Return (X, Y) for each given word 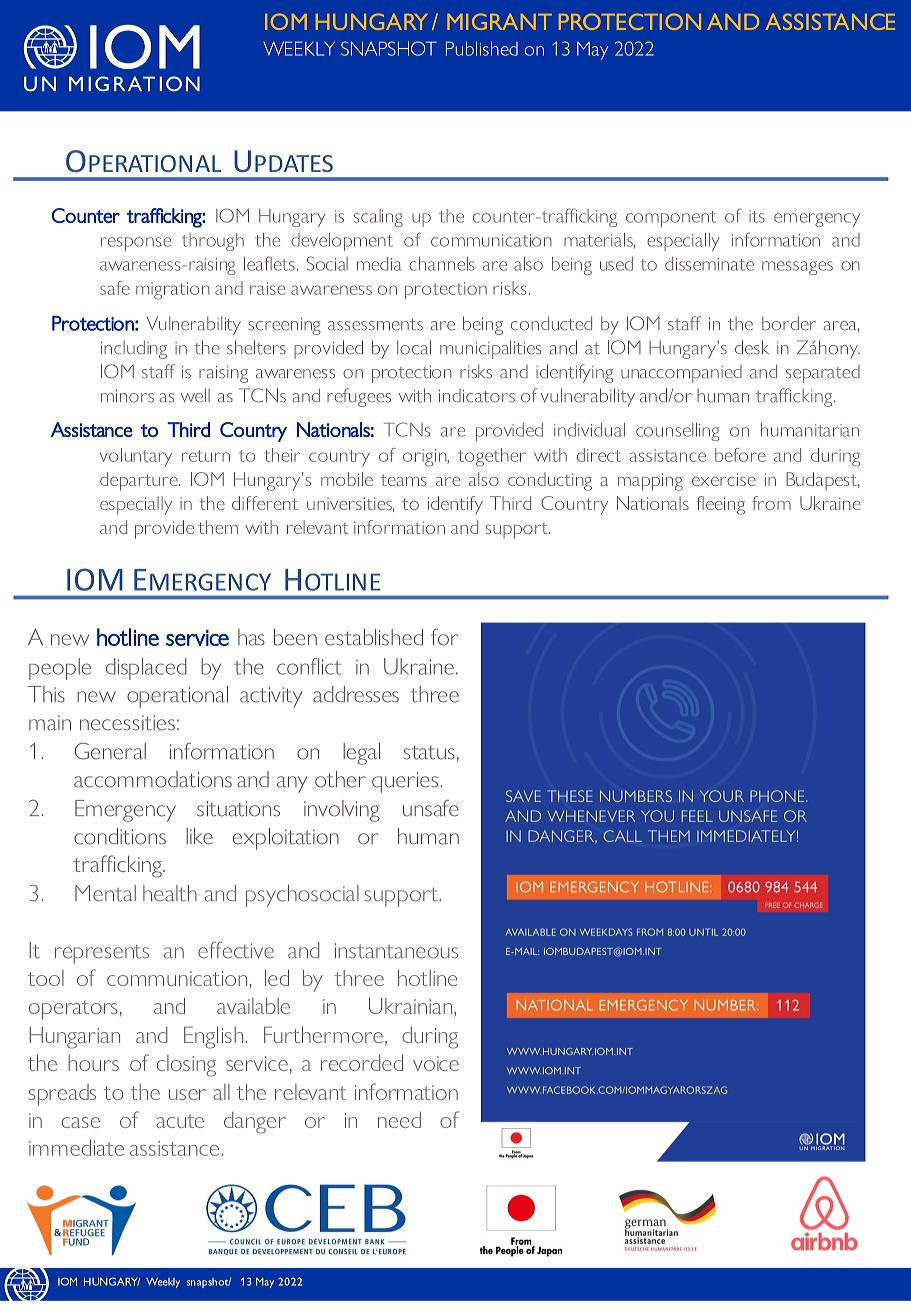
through (213, 242)
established (374, 637)
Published (482, 48)
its (757, 216)
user (187, 1094)
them (218, 527)
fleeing (721, 505)
